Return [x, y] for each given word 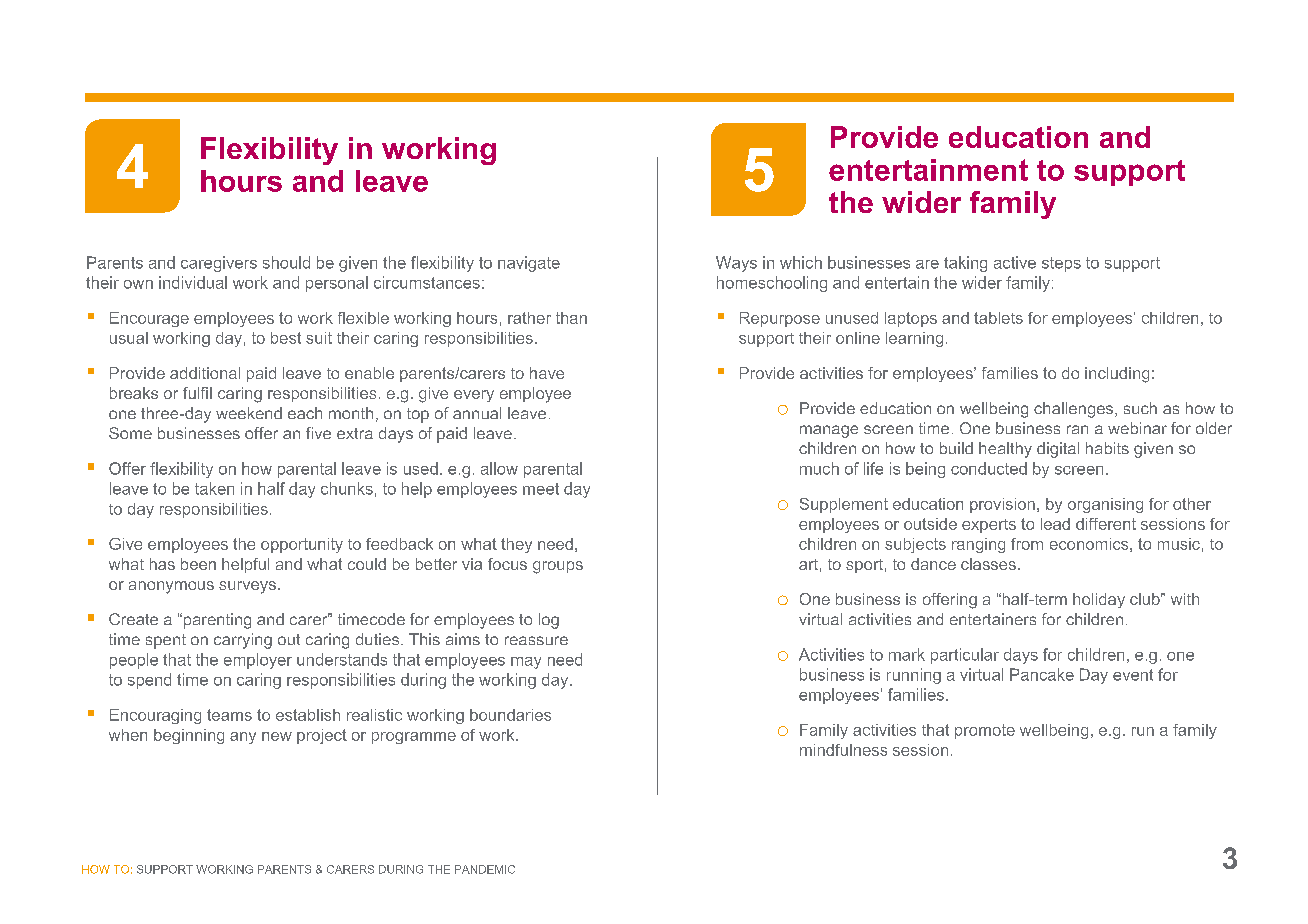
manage [829, 431]
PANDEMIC [485, 869]
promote [985, 731]
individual [193, 282]
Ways [736, 264]
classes [988, 564]
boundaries [510, 715]
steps [1061, 264]
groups [558, 567]
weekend [249, 413]
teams [229, 715]
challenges [1075, 410]
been [198, 564]
